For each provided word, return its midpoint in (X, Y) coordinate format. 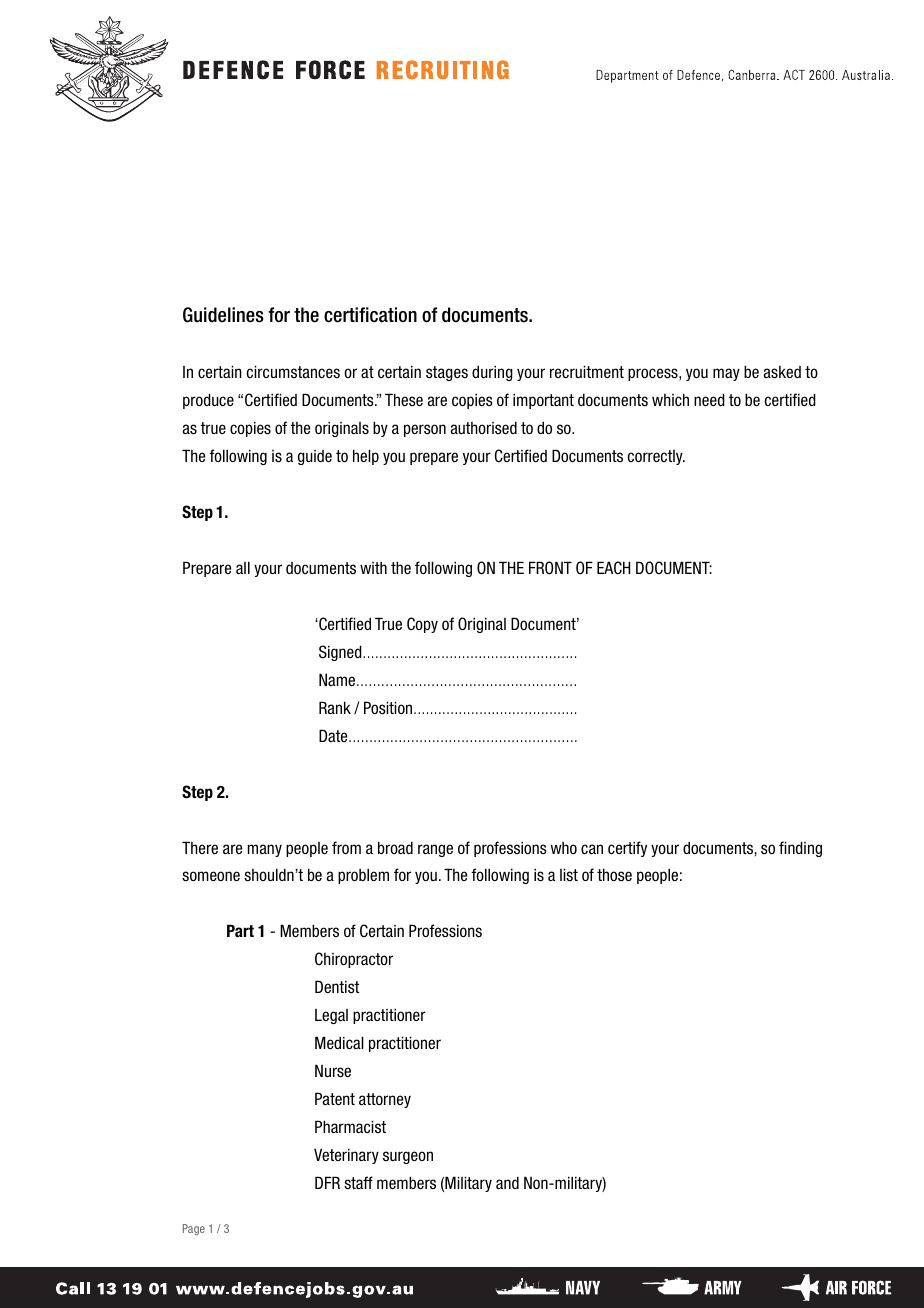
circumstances (293, 372)
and (507, 1182)
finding (800, 849)
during (492, 373)
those (614, 875)
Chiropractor (354, 960)
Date (334, 735)
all (243, 567)
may (726, 374)
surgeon (408, 1157)
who (564, 848)
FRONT (550, 568)
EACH (613, 567)
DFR (327, 1182)
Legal (331, 1016)
